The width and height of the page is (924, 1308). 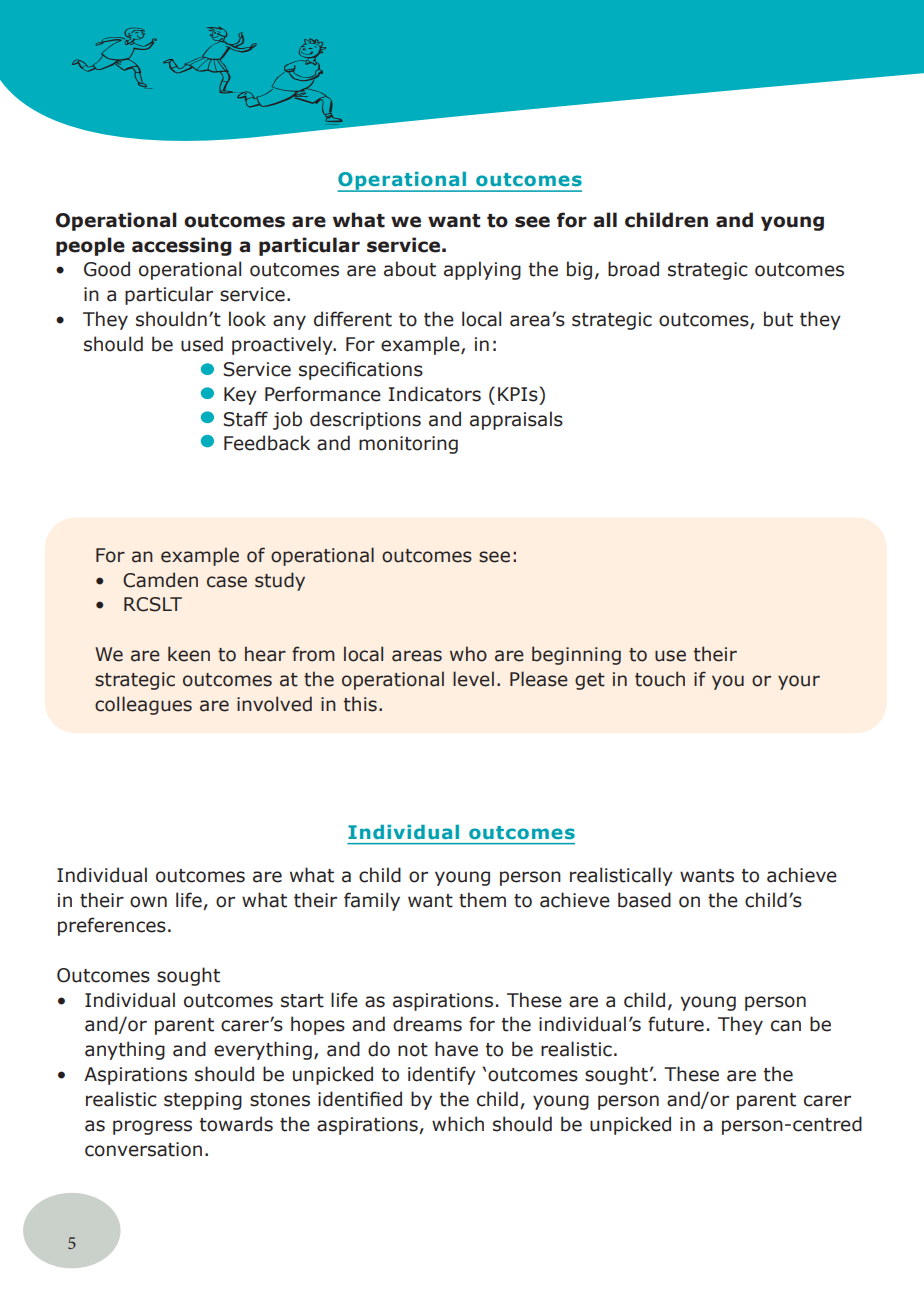 What do you see at coordinates (143, 705) in the page?
I see `colleagues` at bounding box center [143, 705].
